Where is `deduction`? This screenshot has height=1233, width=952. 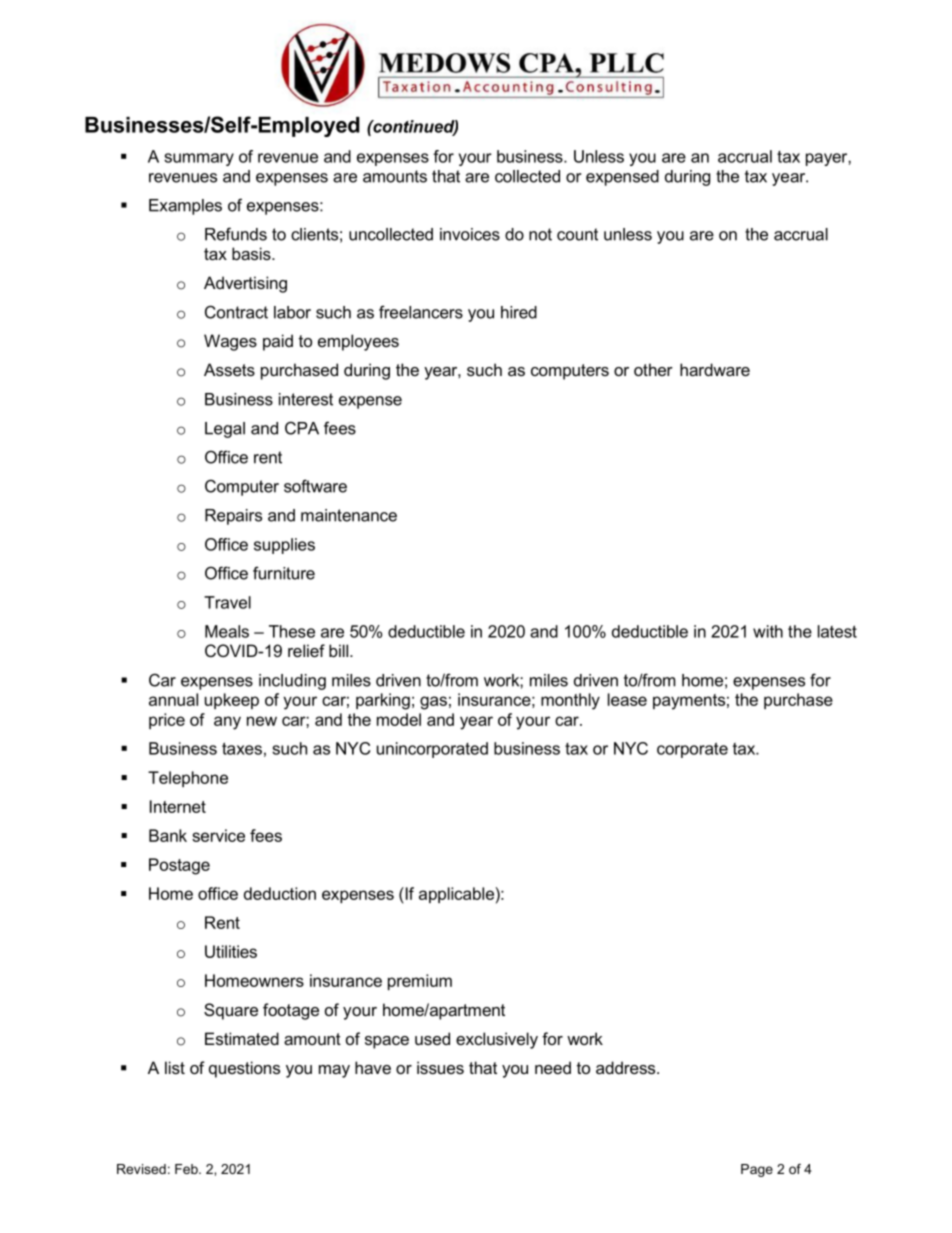
deduction is located at coordinates (280, 893).
